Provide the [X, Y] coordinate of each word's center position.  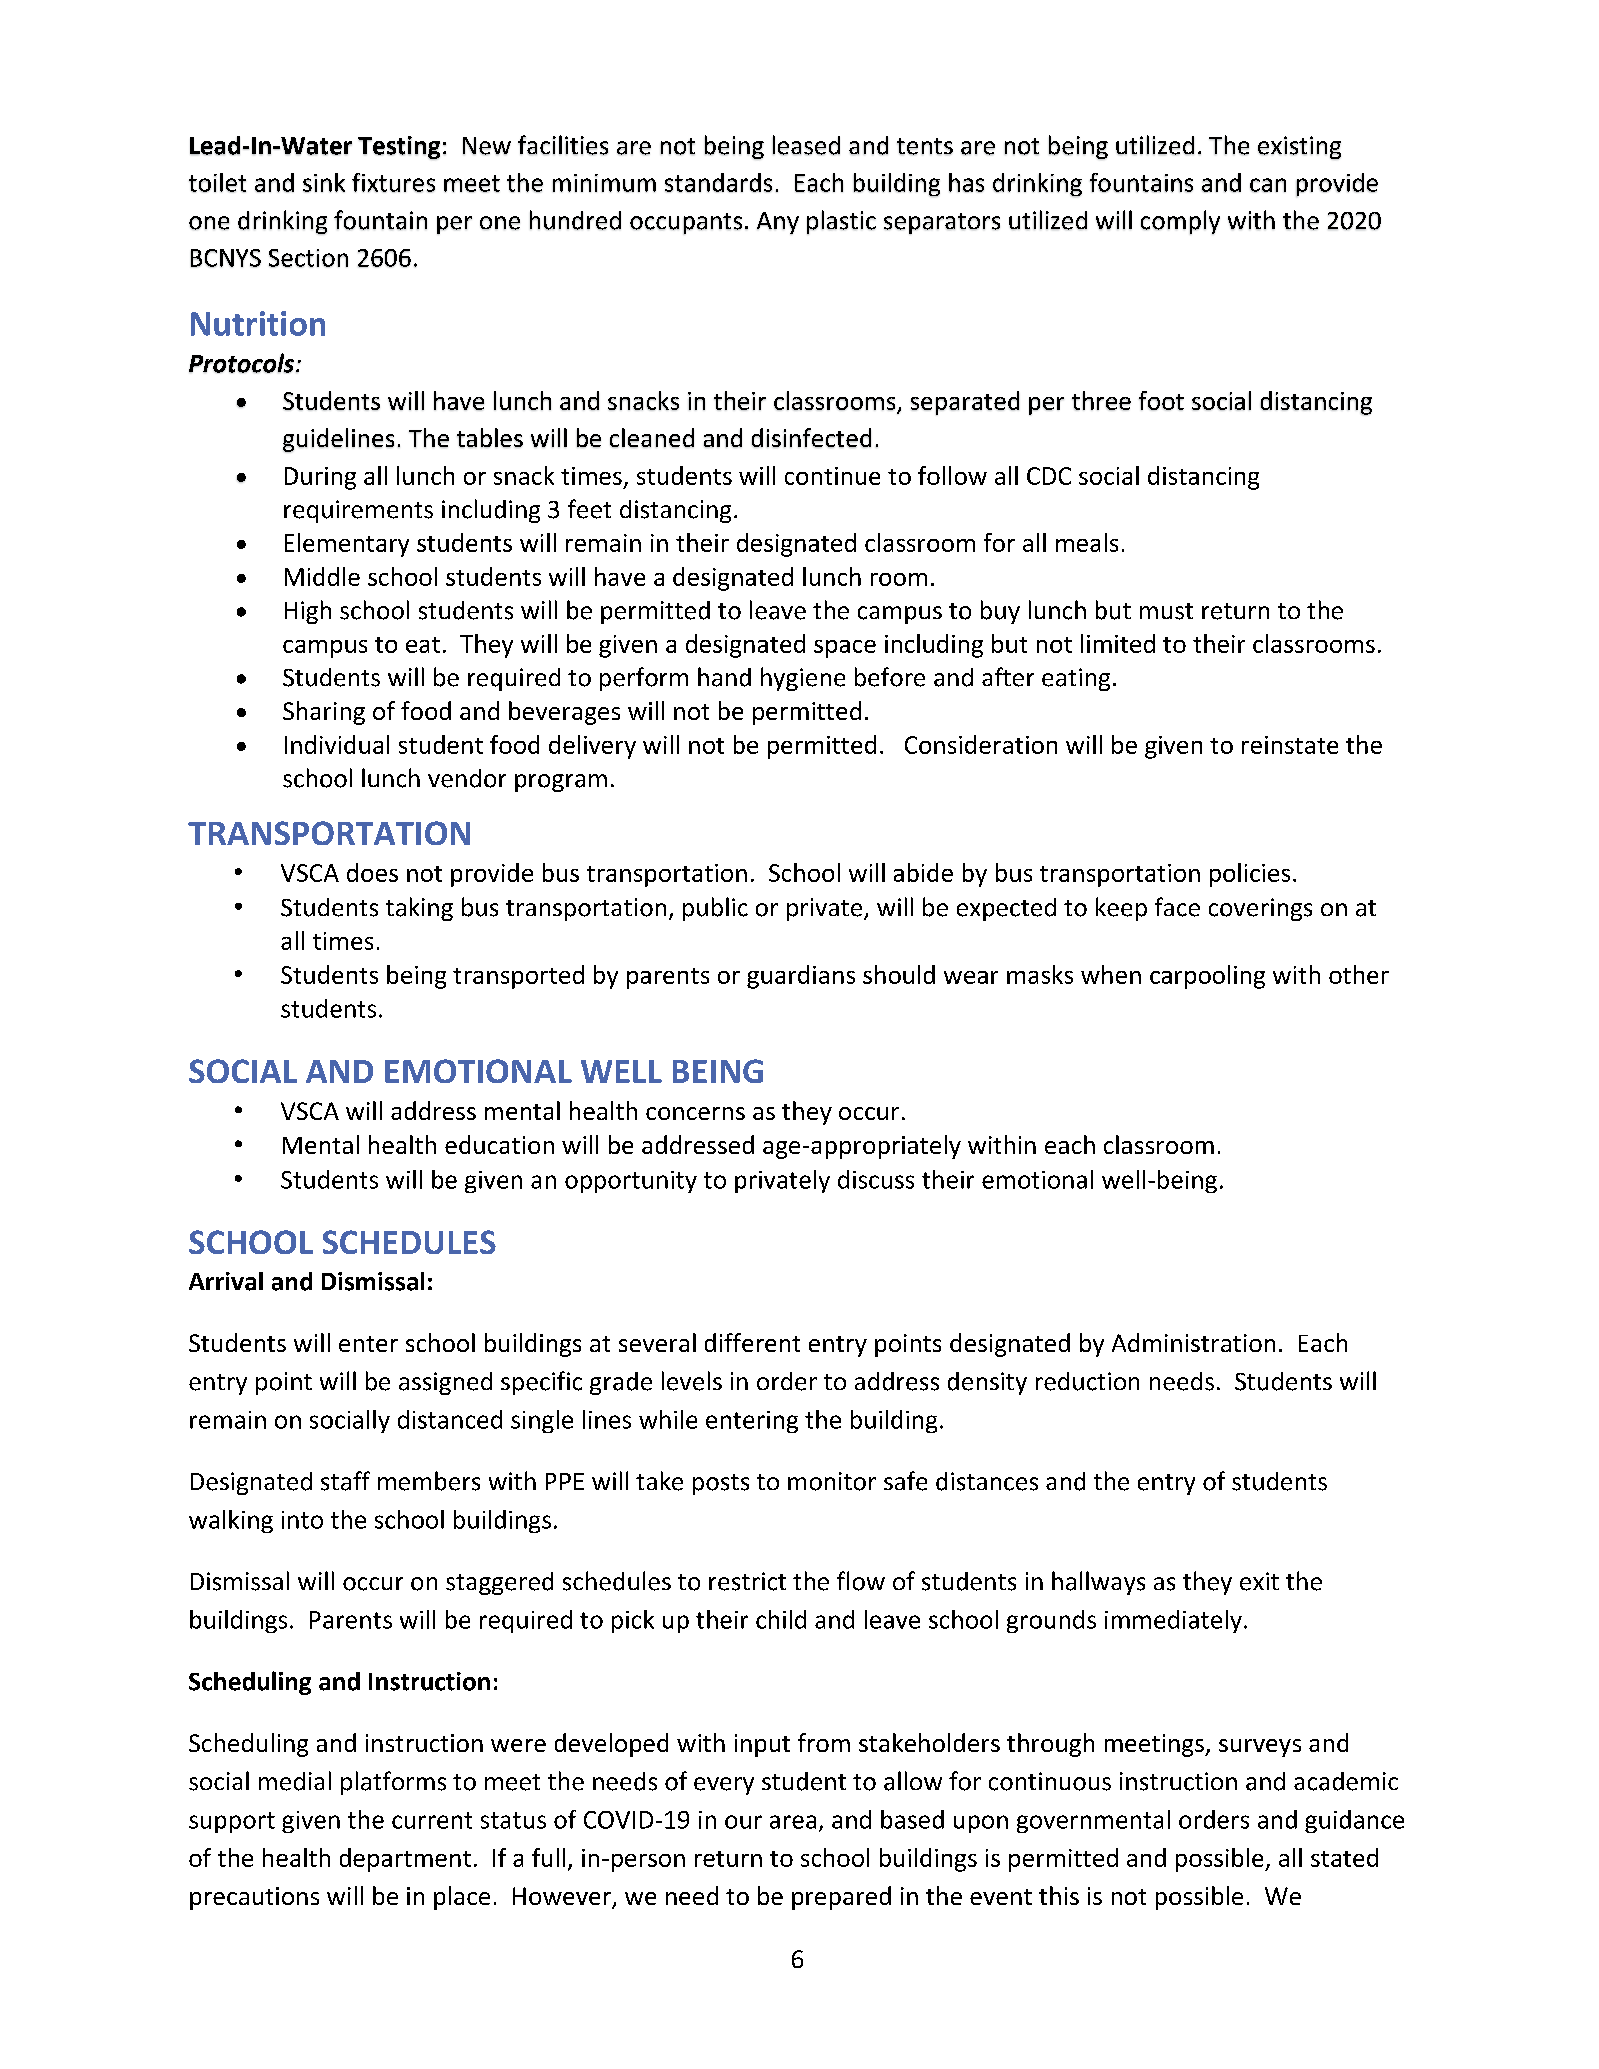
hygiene [803, 679]
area [793, 1822]
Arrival [226, 1281]
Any [778, 223]
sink [324, 182]
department [405, 1860]
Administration [1193, 1342]
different [752, 1342]
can [1268, 185]
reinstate [1290, 745]
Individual [337, 744]
